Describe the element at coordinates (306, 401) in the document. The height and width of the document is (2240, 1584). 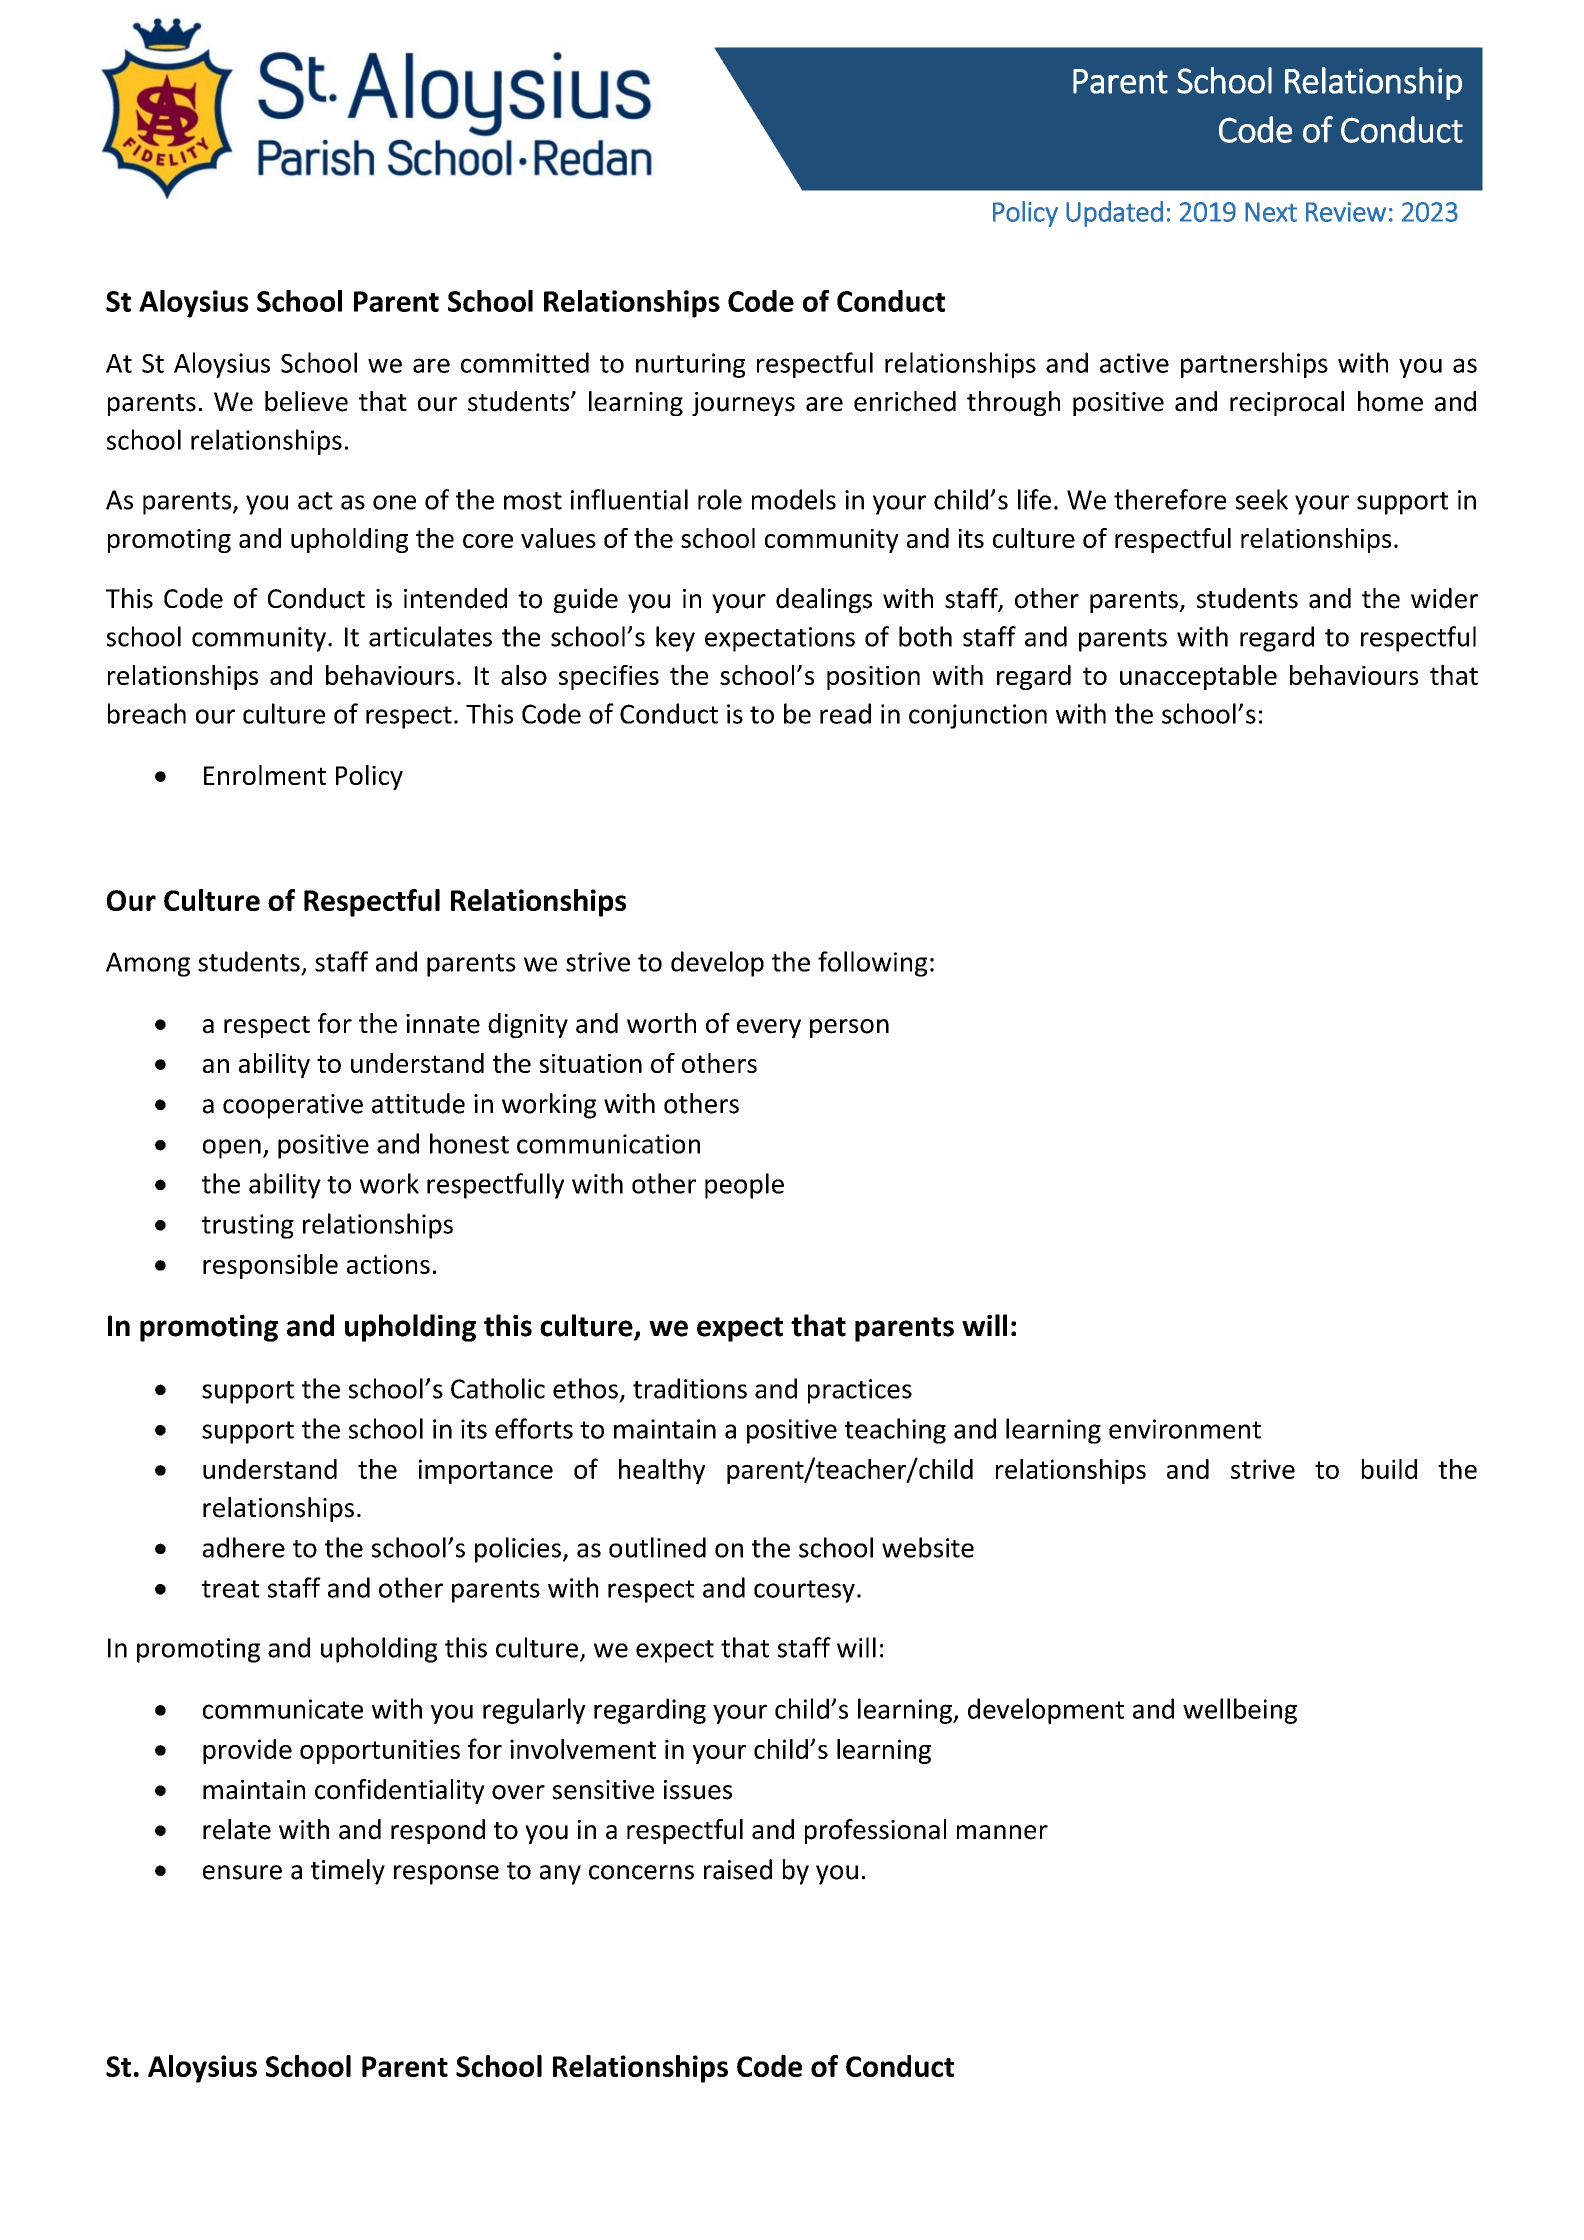
I see `believe` at that location.
